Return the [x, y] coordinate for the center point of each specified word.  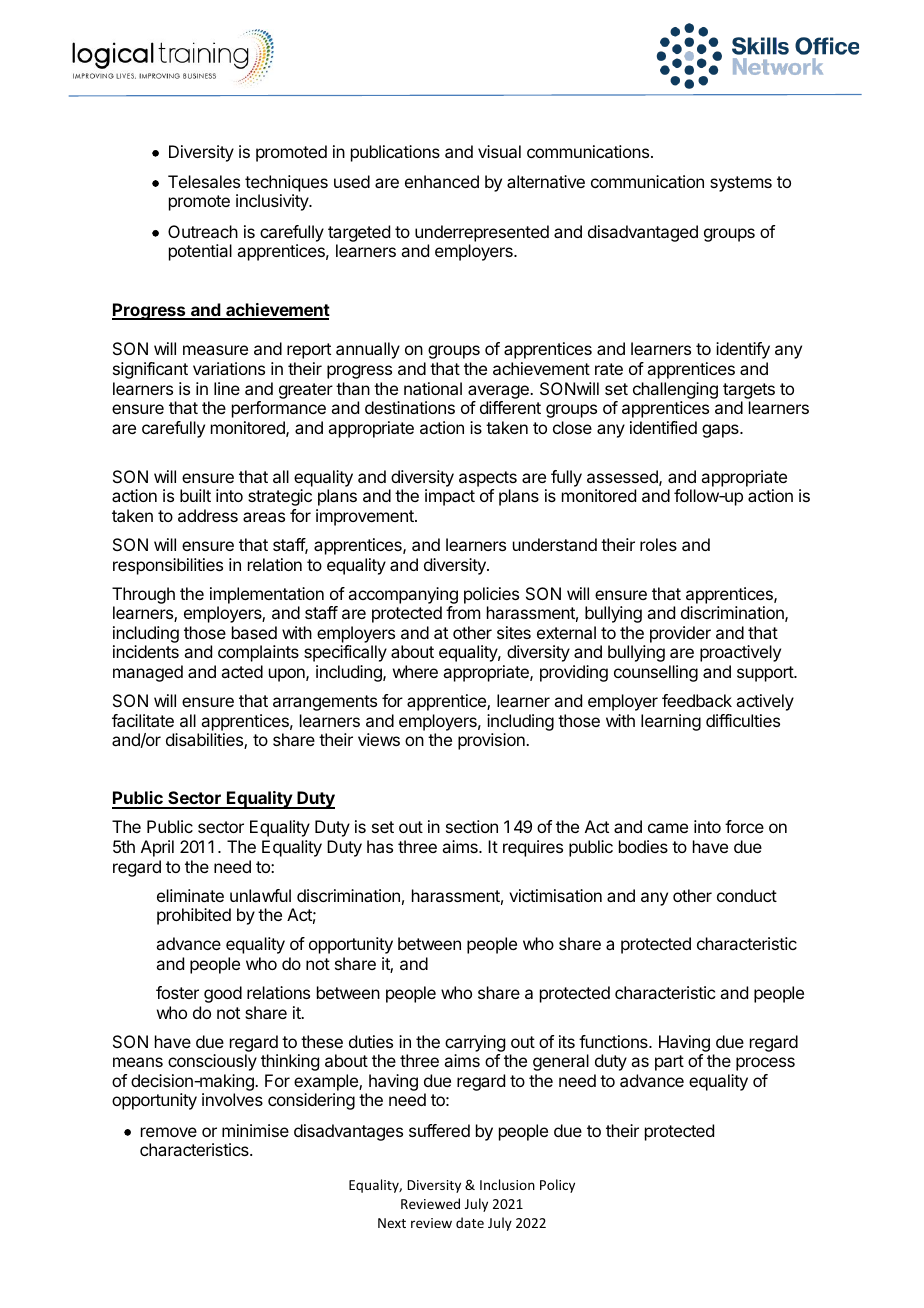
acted [242, 671]
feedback [697, 700]
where [415, 671]
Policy [557, 1186]
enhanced [442, 181]
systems [741, 184]
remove [169, 1132]
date [470, 1222]
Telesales [204, 181]
